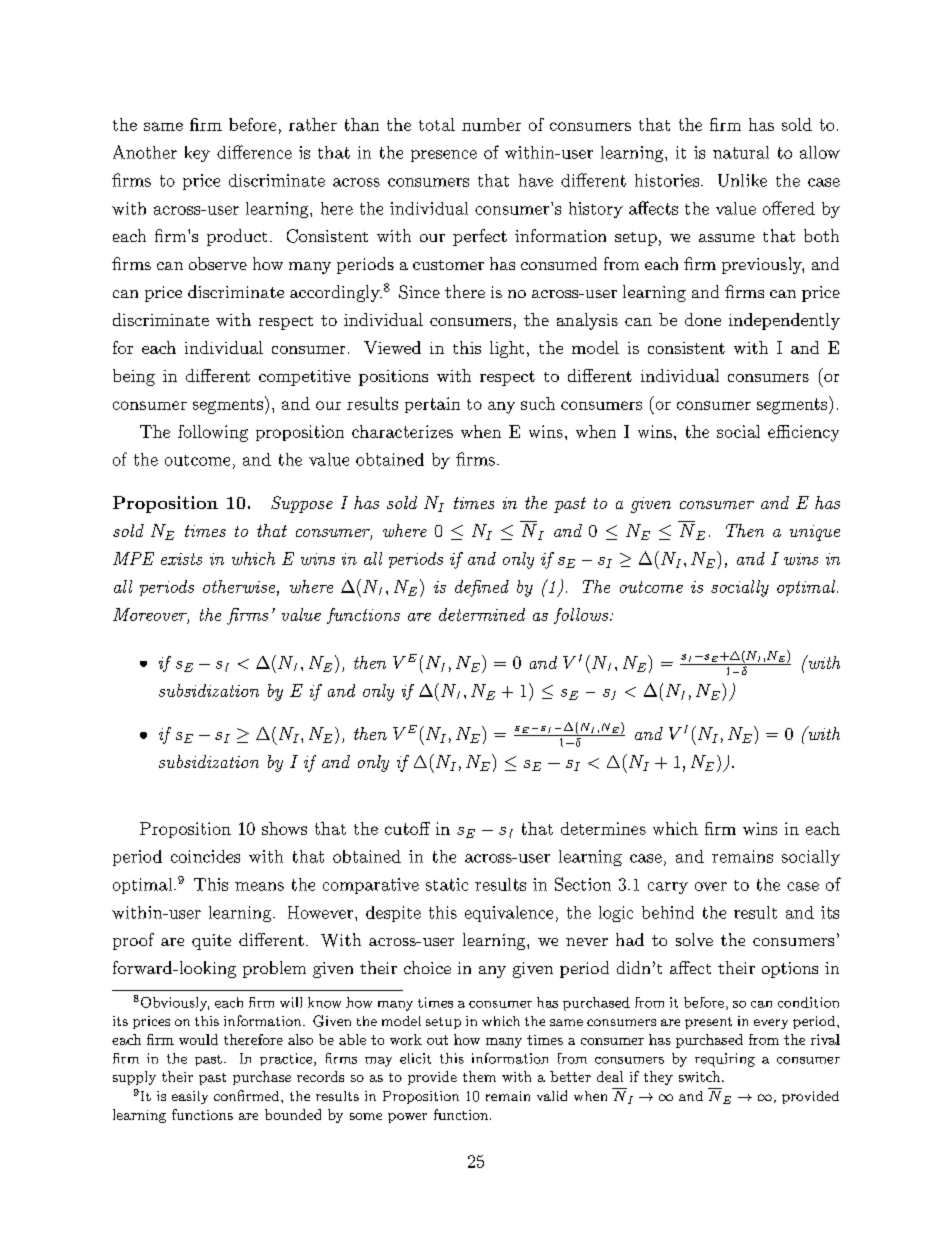 Image resolution: width=952 pixels, height=1233 pixels. What do you see at coordinates (482, 614) in the screenshot?
I see `determined` at bounding box center [482, 614].
